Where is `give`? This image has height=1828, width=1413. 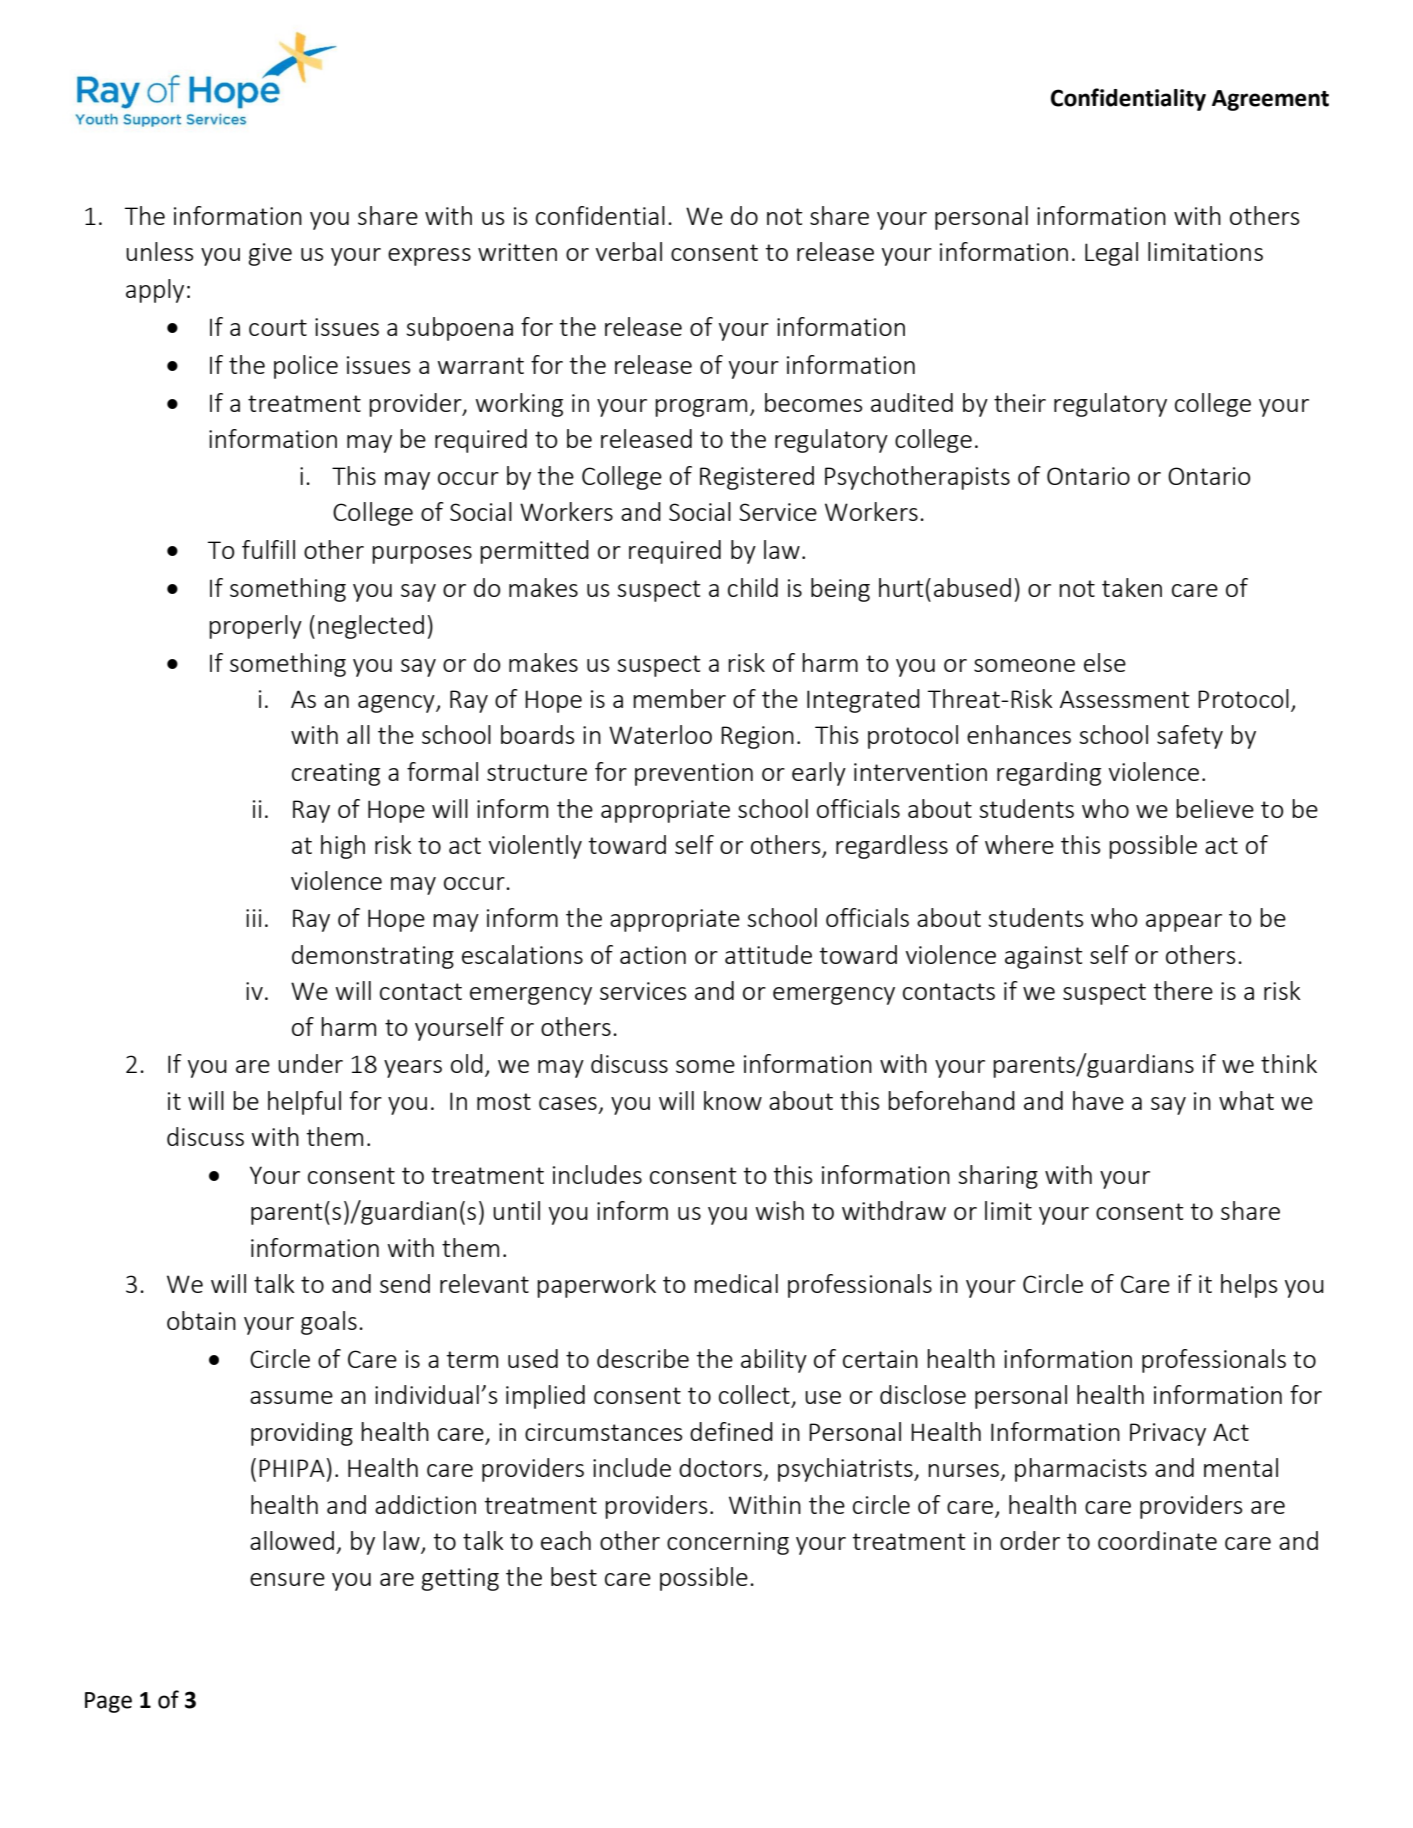 give is located at coordinates (270, 254).
